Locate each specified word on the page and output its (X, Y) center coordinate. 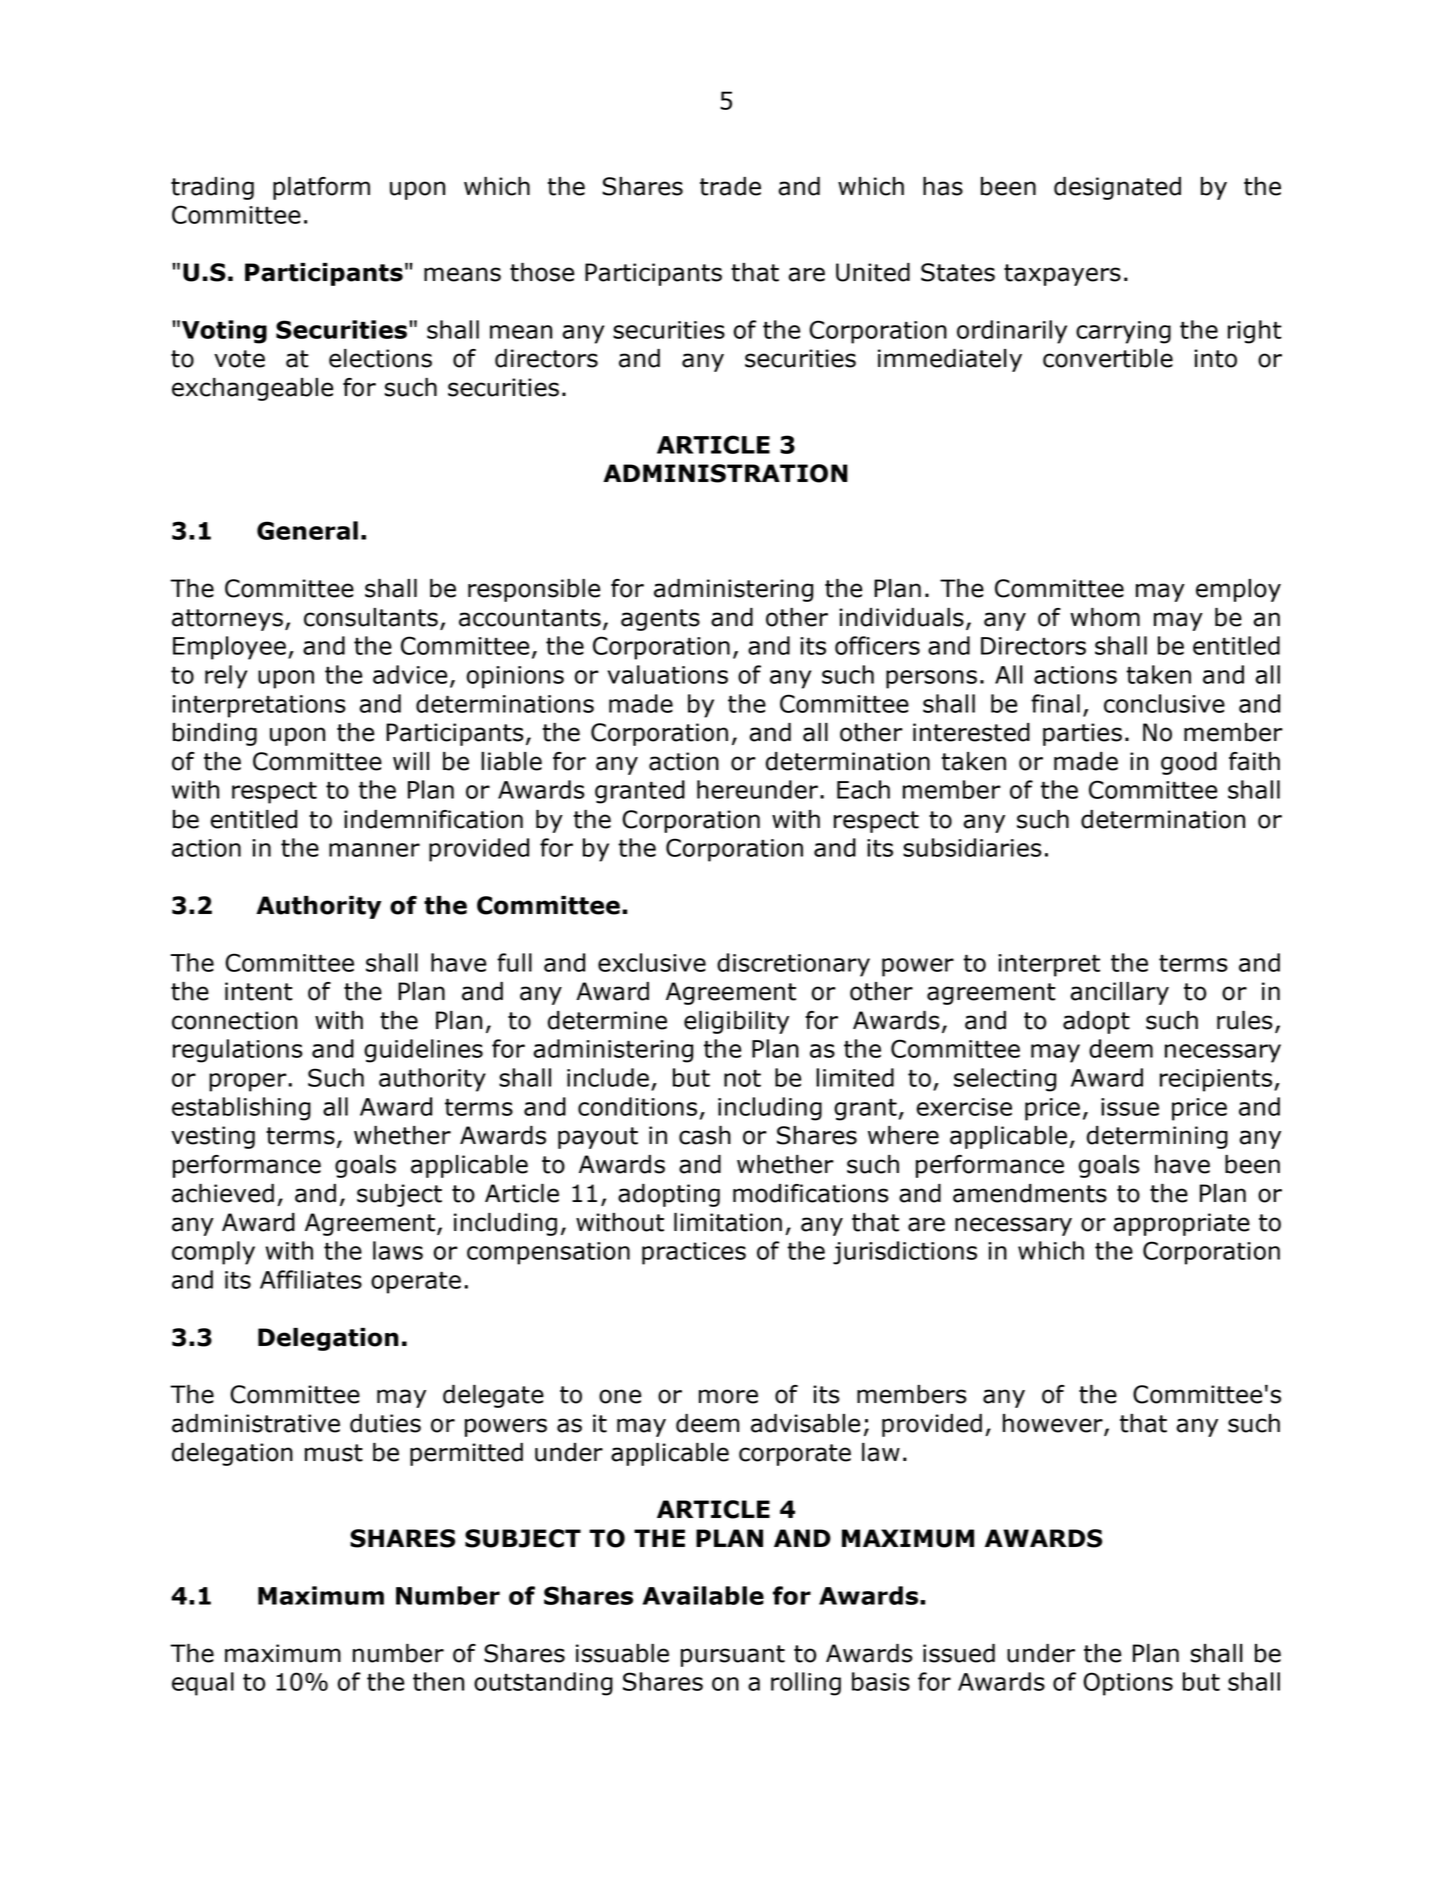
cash (705, 1135)
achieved (223, 1193)
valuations (667, 674)
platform (321, 188)
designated (1117, 188)
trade (730, 186)
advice (410, 674)
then (438, 1681)
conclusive (1164, 703)
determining (1157, 1137)
